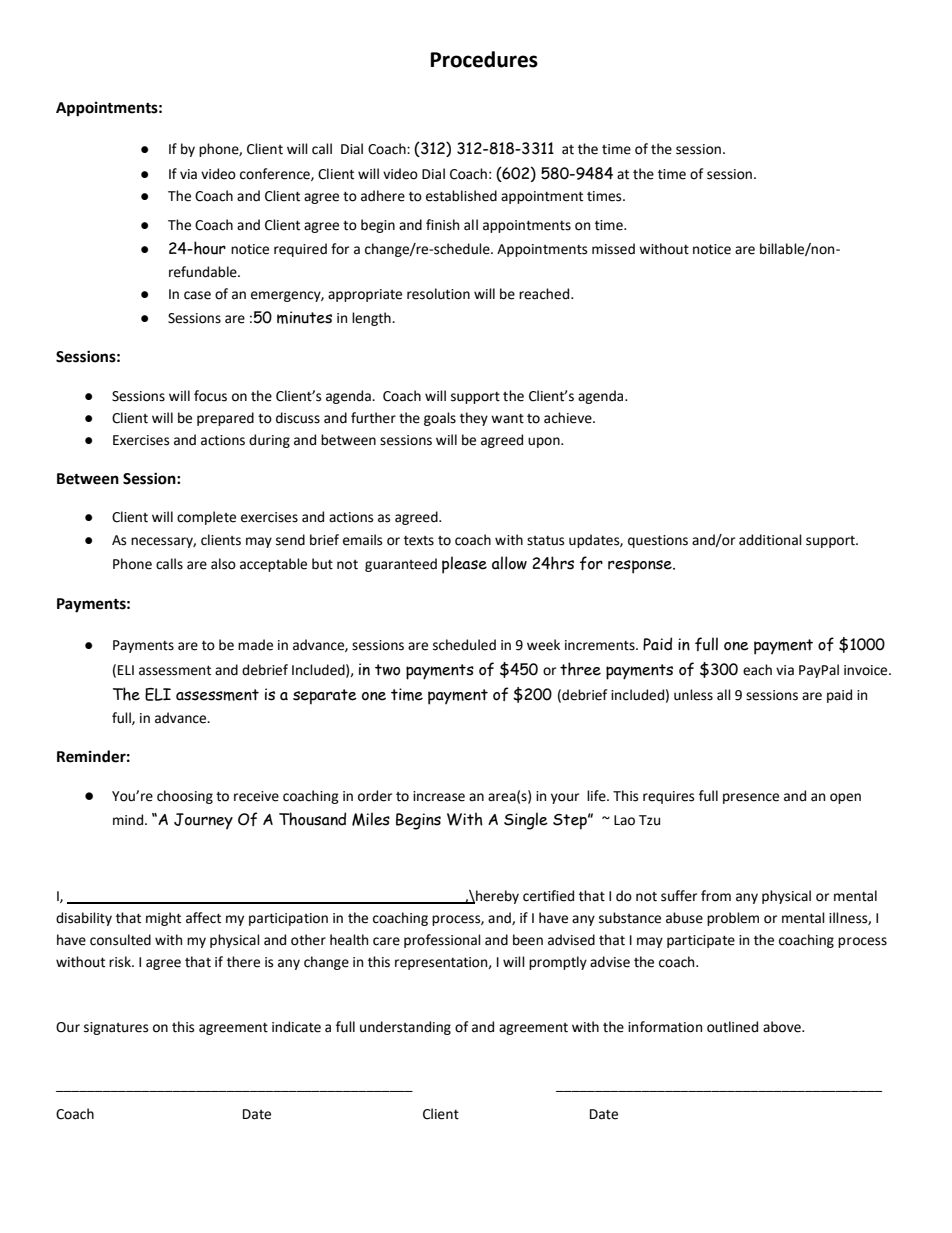 The width and height of the screenshot is (952, 1233). Describe the element at coordinates (569, 418) in the screenshot. I see `achieve` at that location.
